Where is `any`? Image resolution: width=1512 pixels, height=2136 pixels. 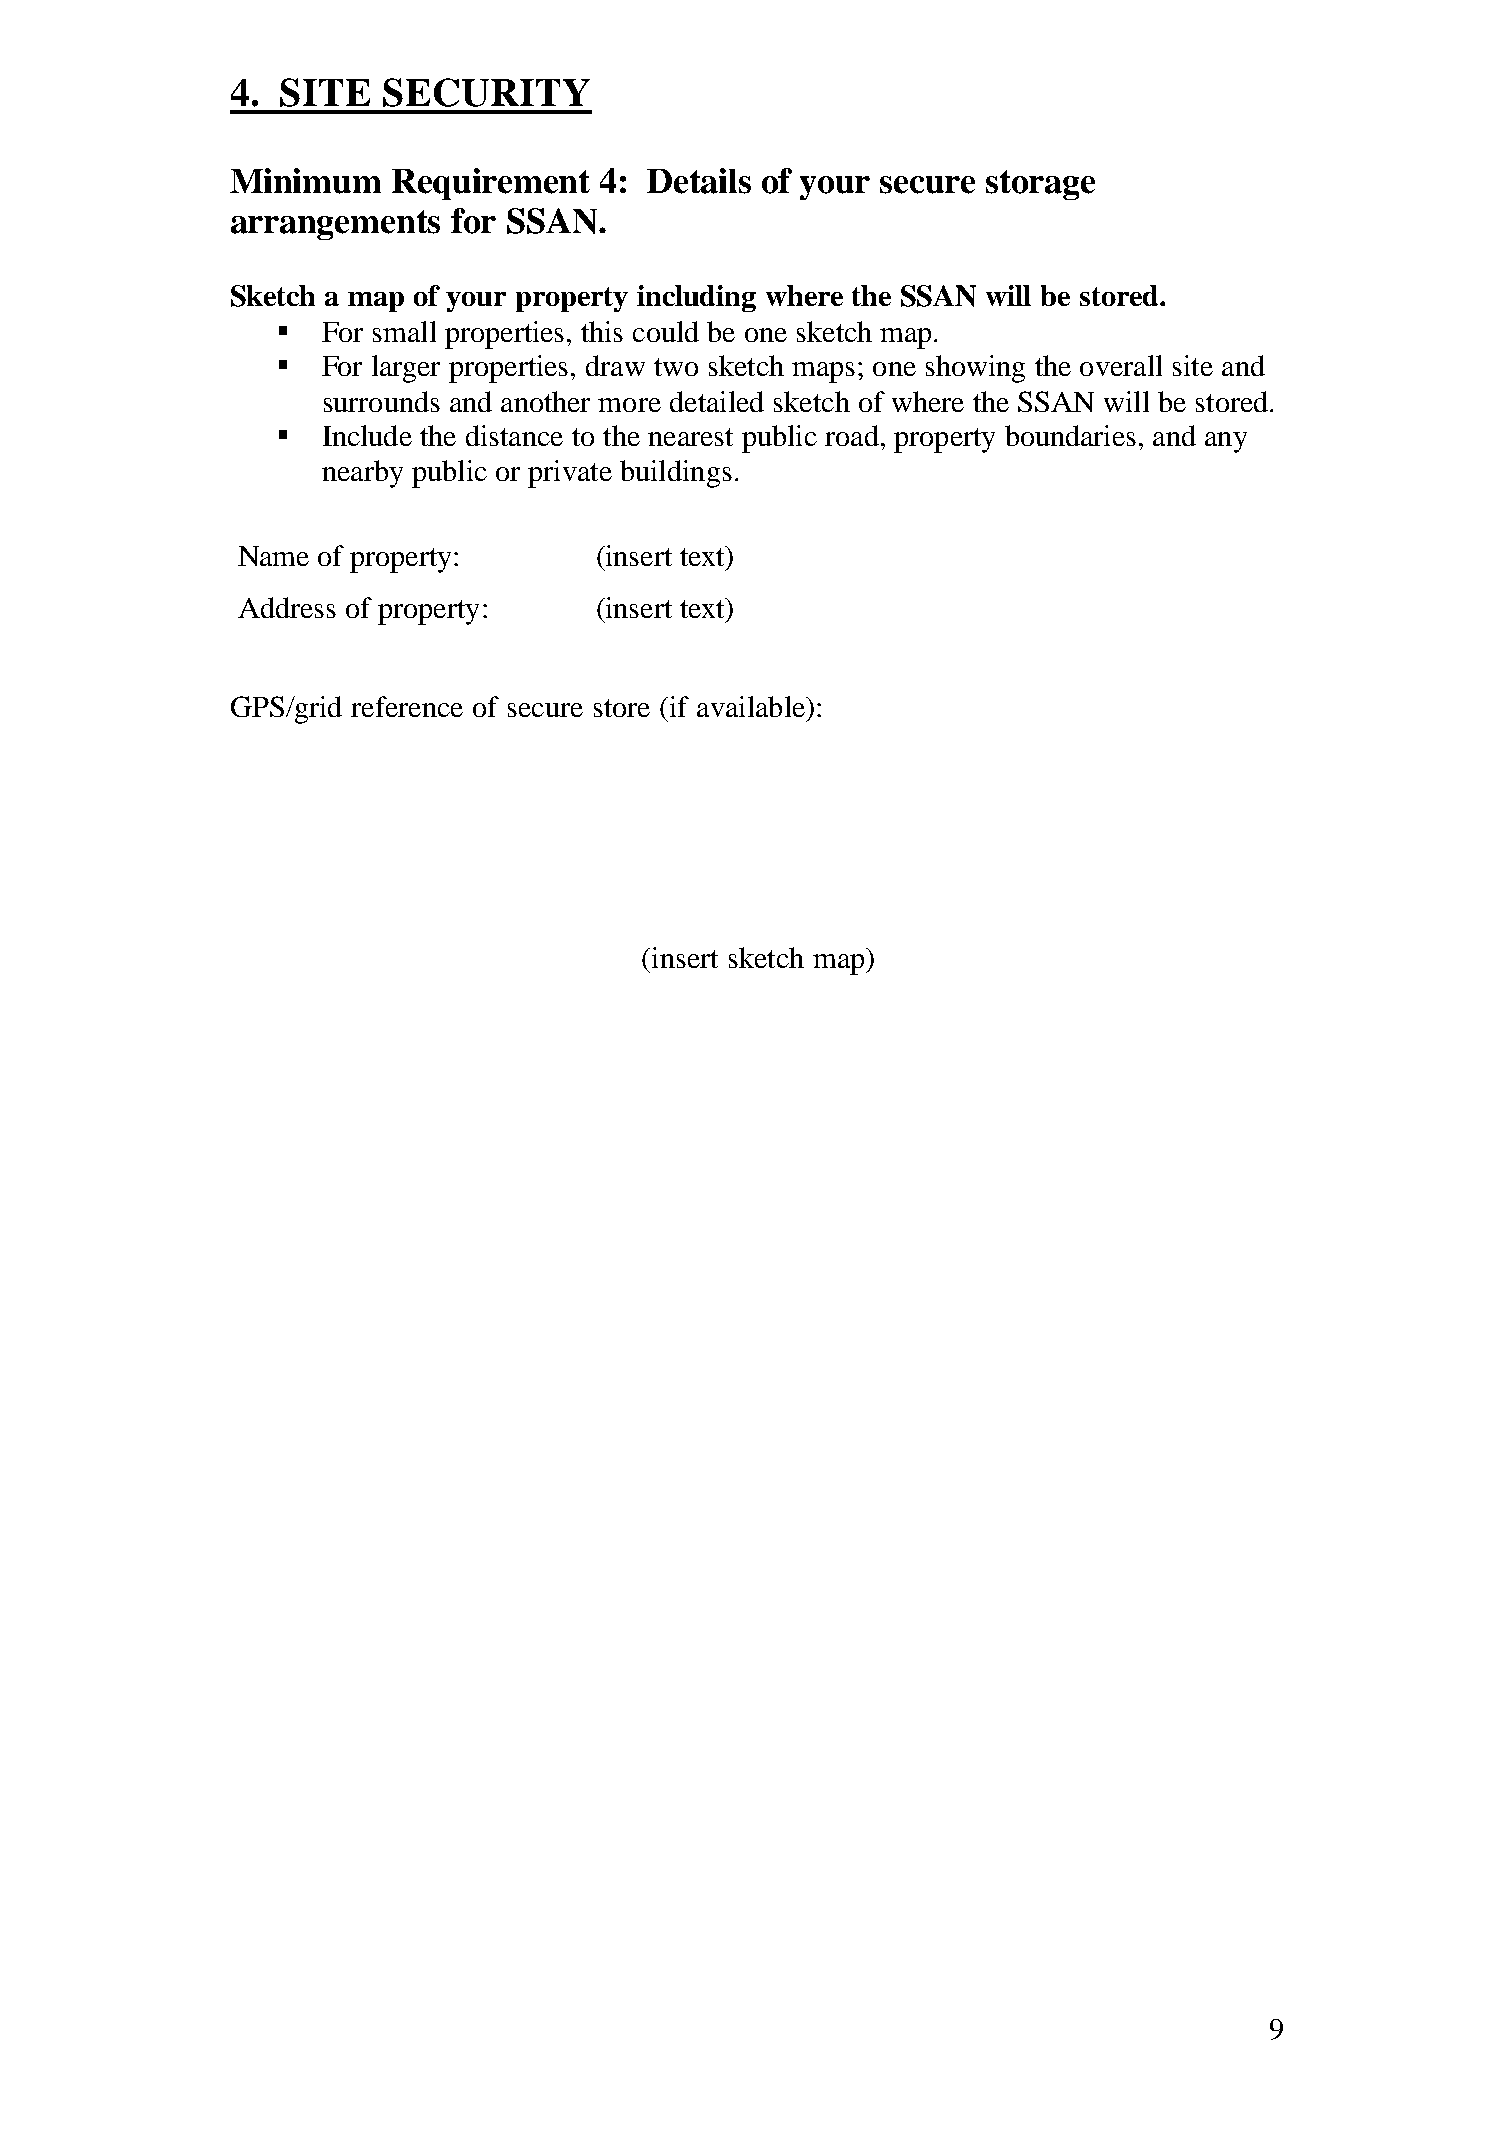 any is located at coordinates (1226, 442).
